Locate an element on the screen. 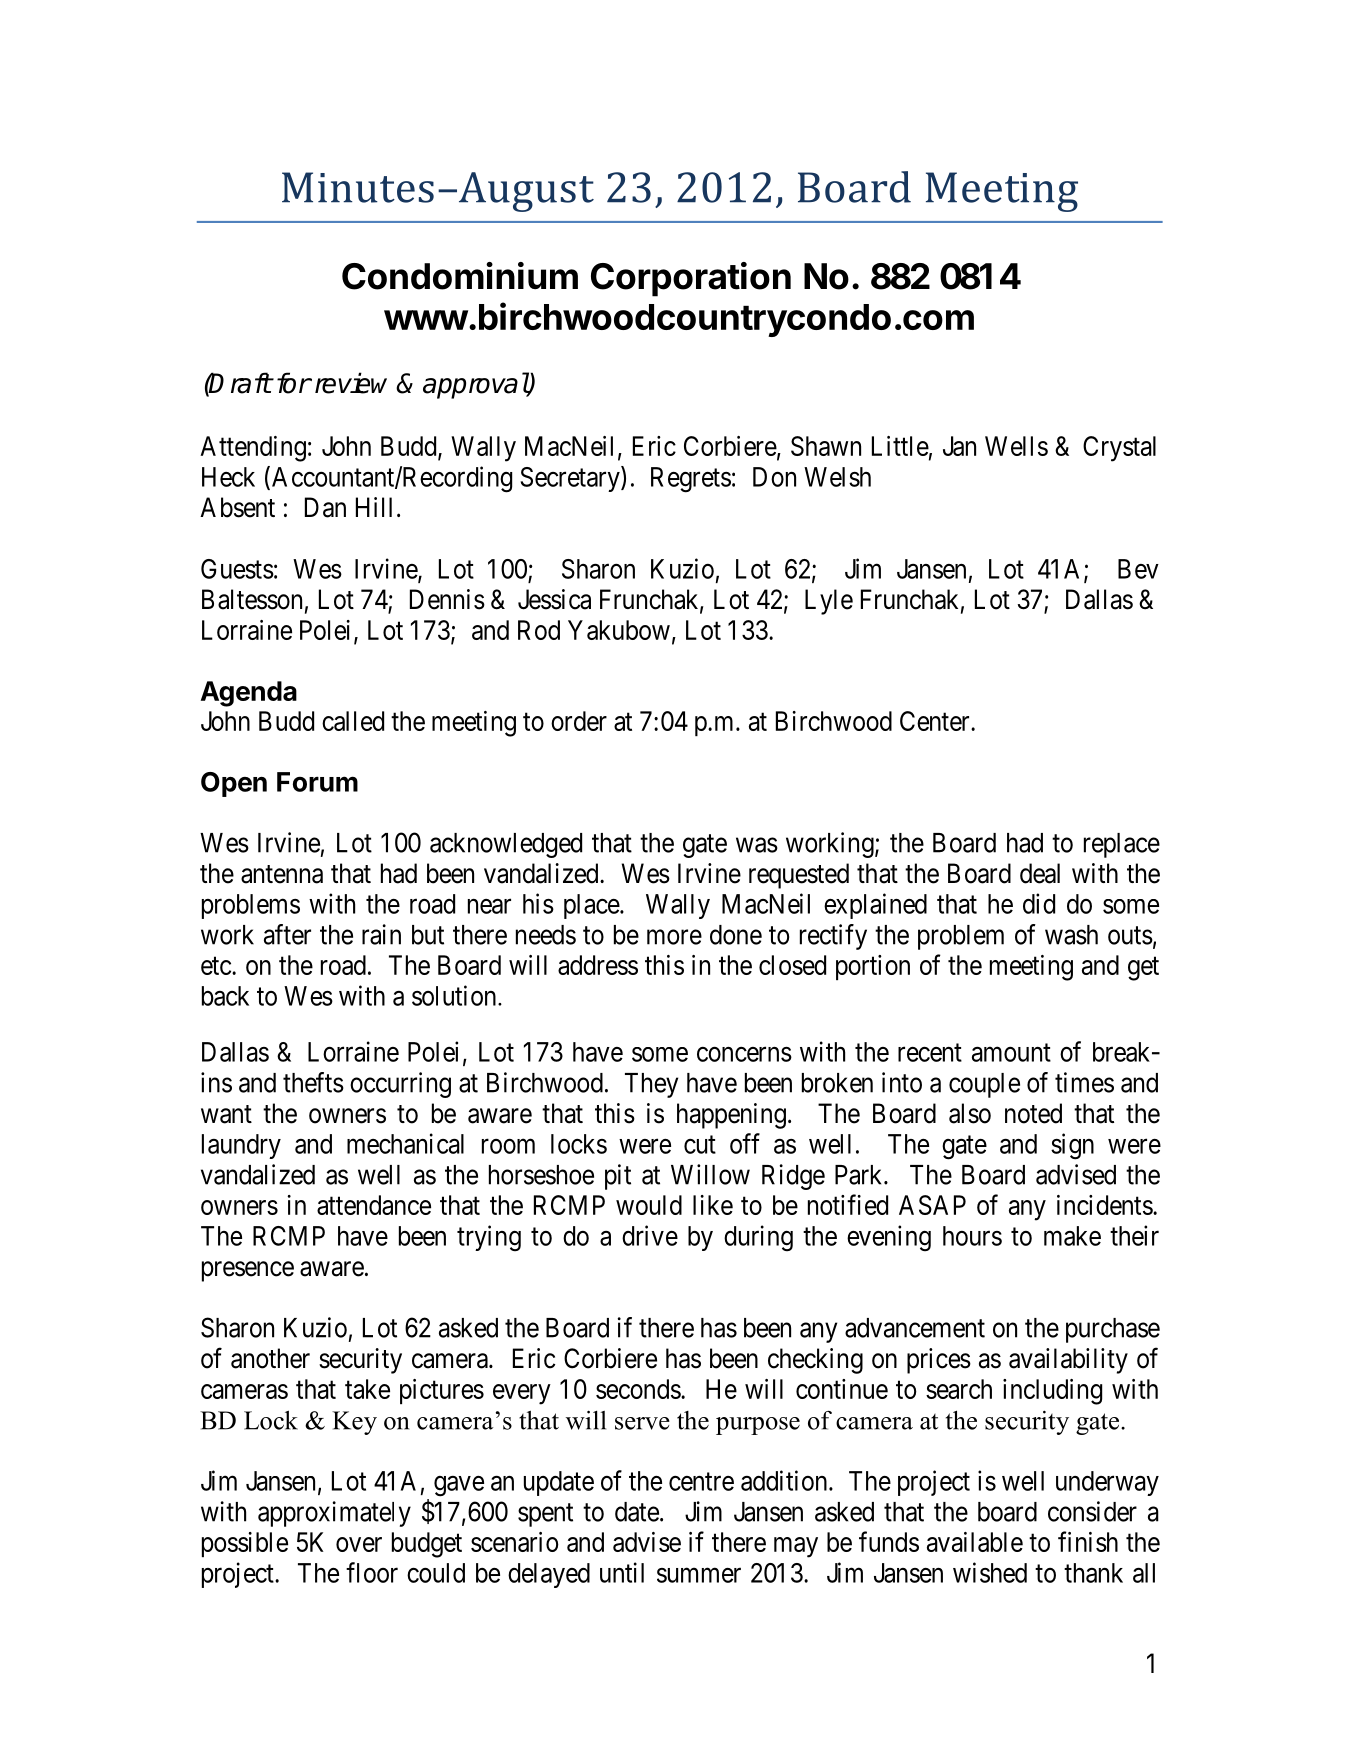  summer is located at coordinates (699, 1575).
